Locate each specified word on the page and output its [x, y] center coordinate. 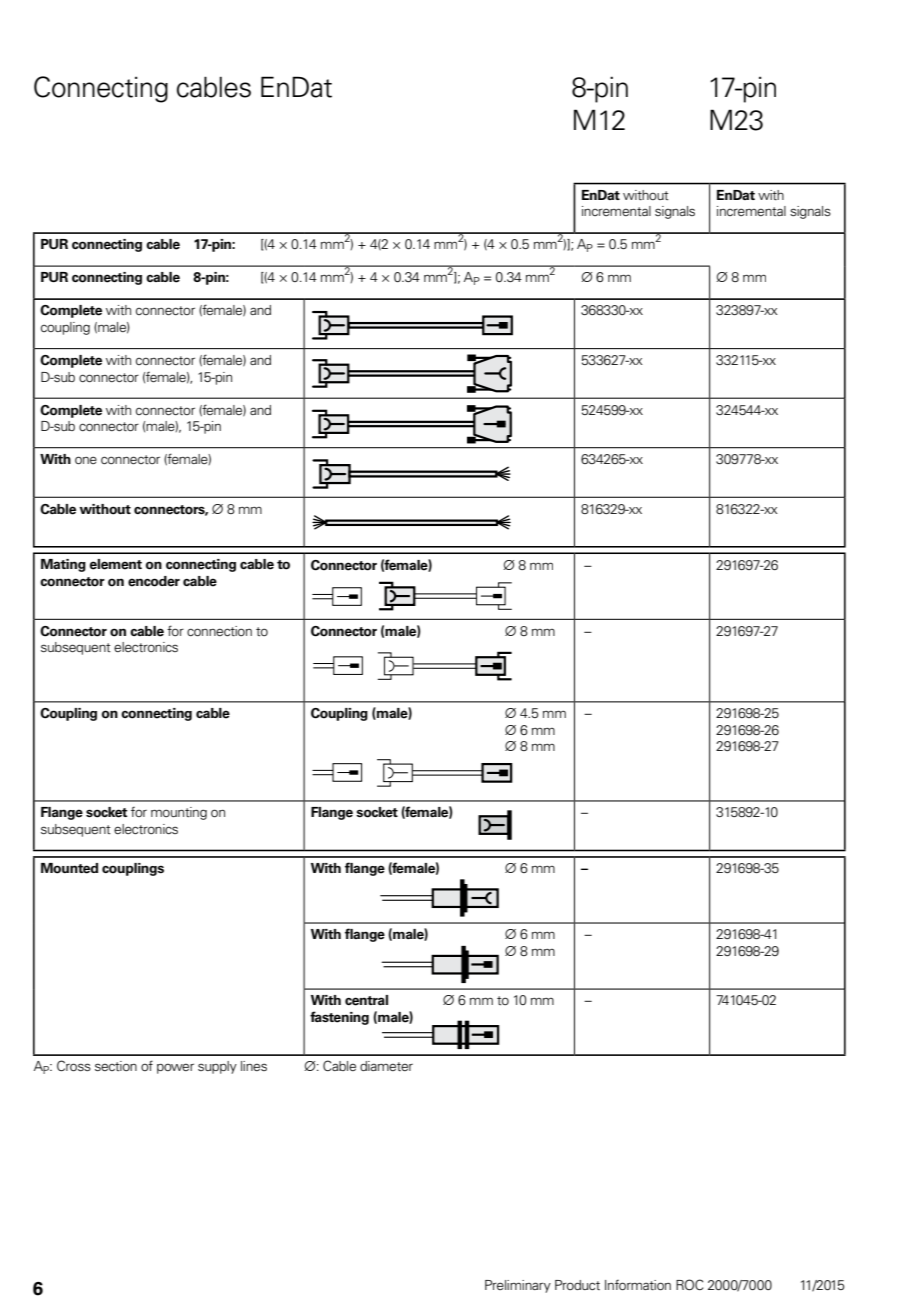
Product [577, 1285]
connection [219, 631]
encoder [154, 581]
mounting [179, 813]
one [86, 460]
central [366, 1000]
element [116, 564]
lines [254, 1066]
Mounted [69, 868]
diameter [386, 1066]
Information [638, 1285]
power [175, 1068]
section [116, 1066]
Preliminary [518, 1286]
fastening [339, 1018]
